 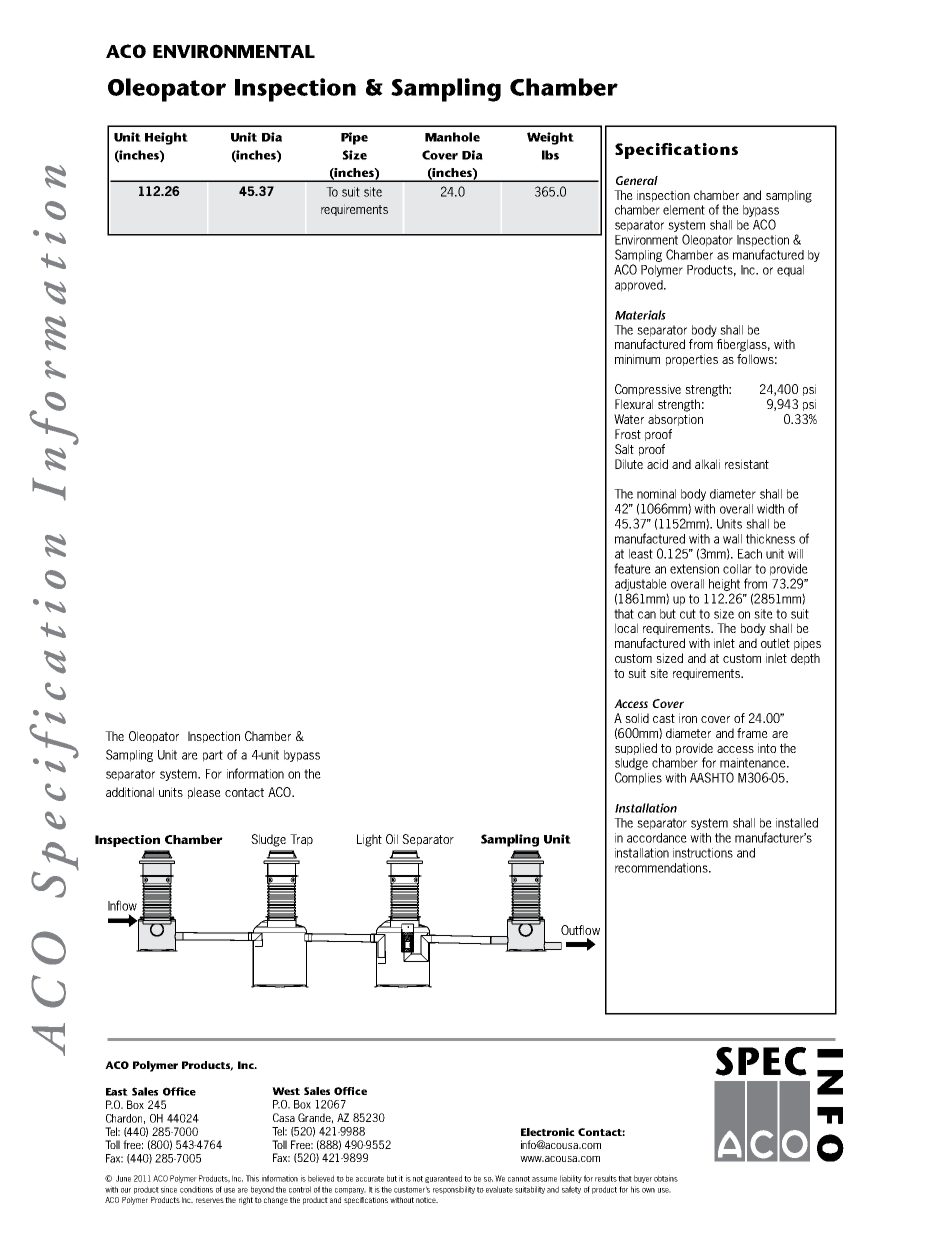 I want to click on absorption, so click(x=675, y=420).
